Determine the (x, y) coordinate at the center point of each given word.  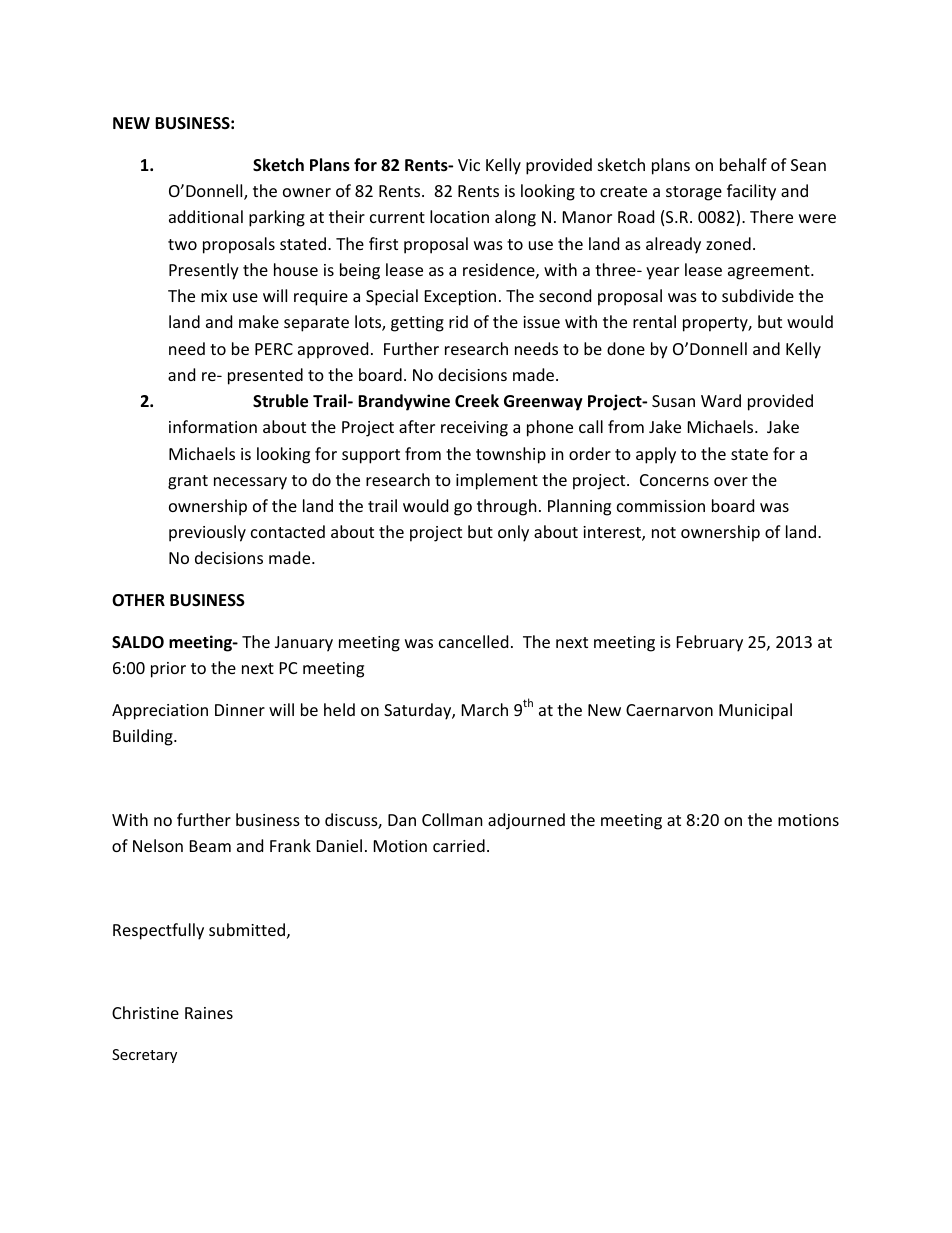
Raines (209, 1013)
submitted (247, 929)
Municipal (755, 711)
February (710, 643)
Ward (721, 400)
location (459, 216)
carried (459, 845)
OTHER (138, 600)
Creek (477, 401)
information (213, 426)
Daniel (339, 845)
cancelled (473, 641)
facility (751, 192)
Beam (210, 846)
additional (206, 216)
